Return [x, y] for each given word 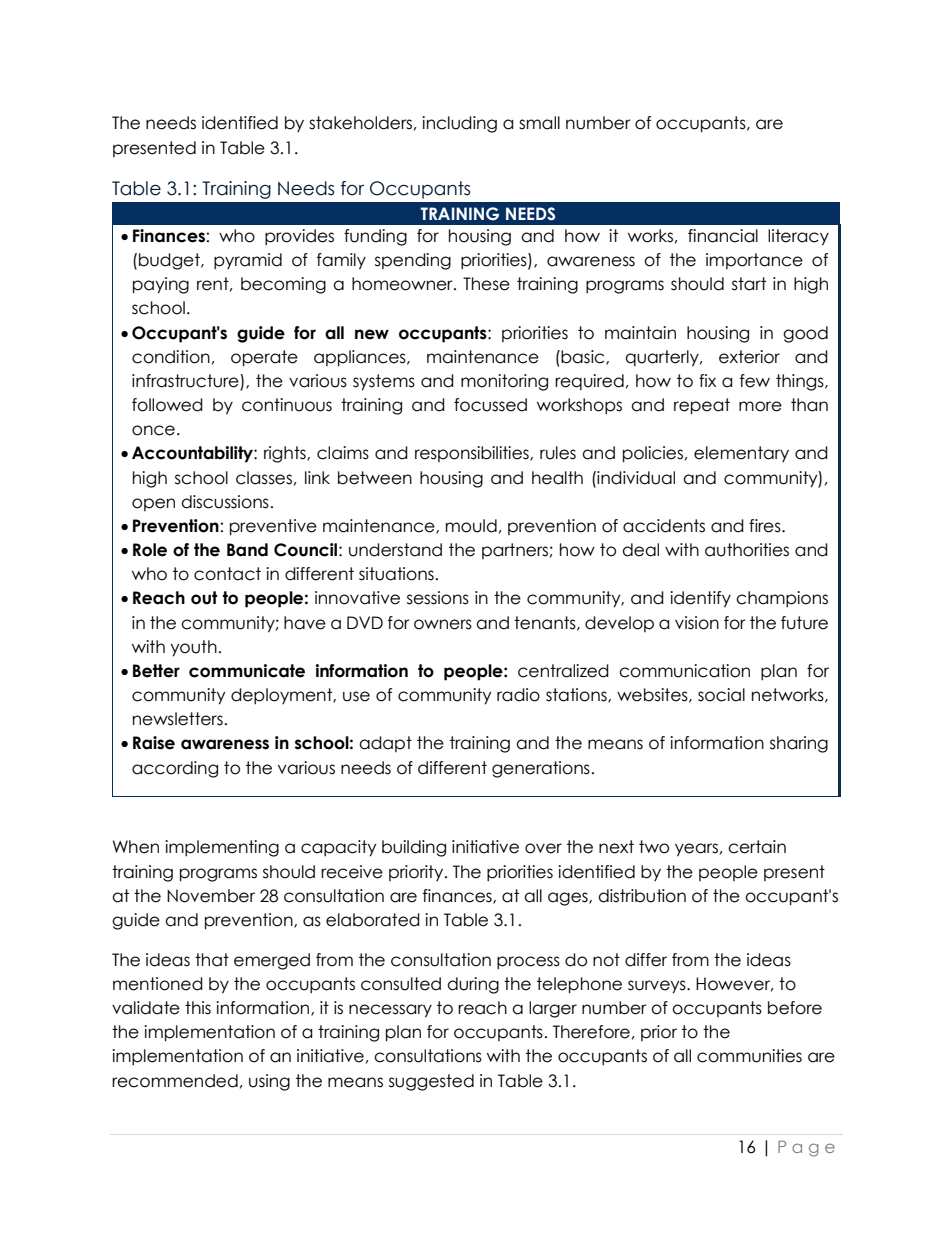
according [175, 769]
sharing [799, 744]
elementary [741, 454]
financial [723, 236]
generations [541, 769]
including [459, 124]
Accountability [193, 454]
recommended [175, 1081]
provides [299, 237]
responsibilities [473, 454]
